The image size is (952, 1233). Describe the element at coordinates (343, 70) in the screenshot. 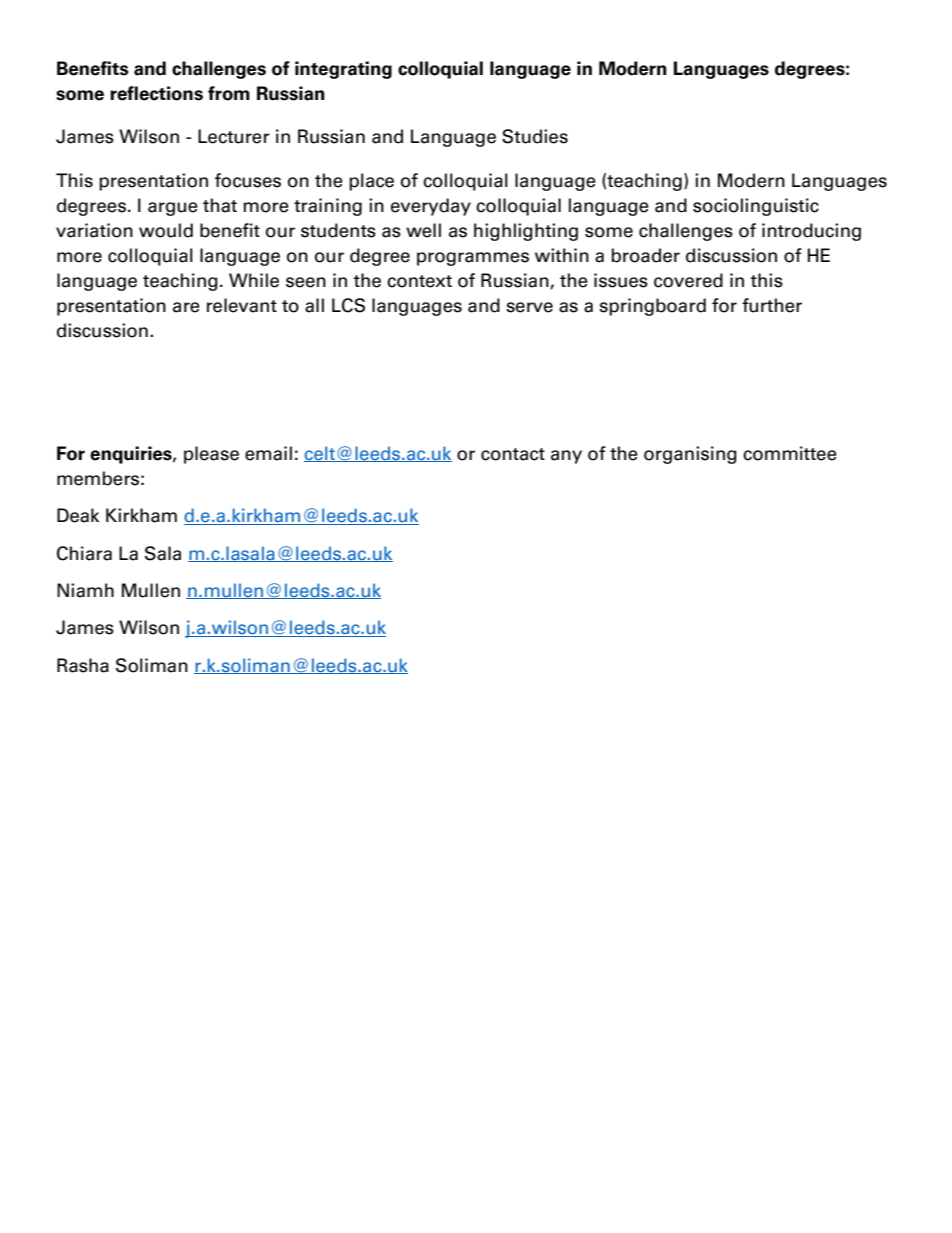

I see `integrating` at that location.
